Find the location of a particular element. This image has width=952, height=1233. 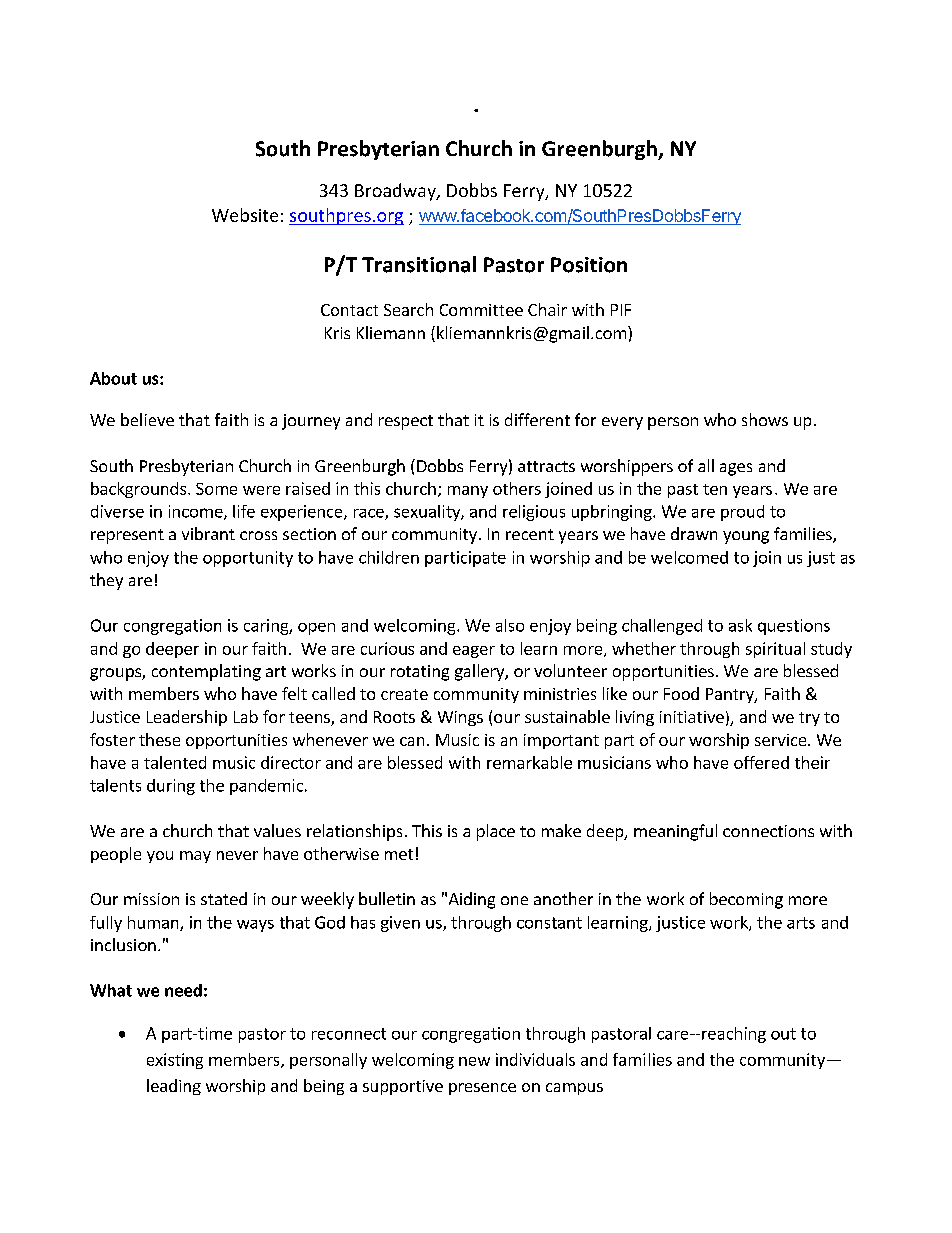

existing is located at coordinates (175, 1061).
